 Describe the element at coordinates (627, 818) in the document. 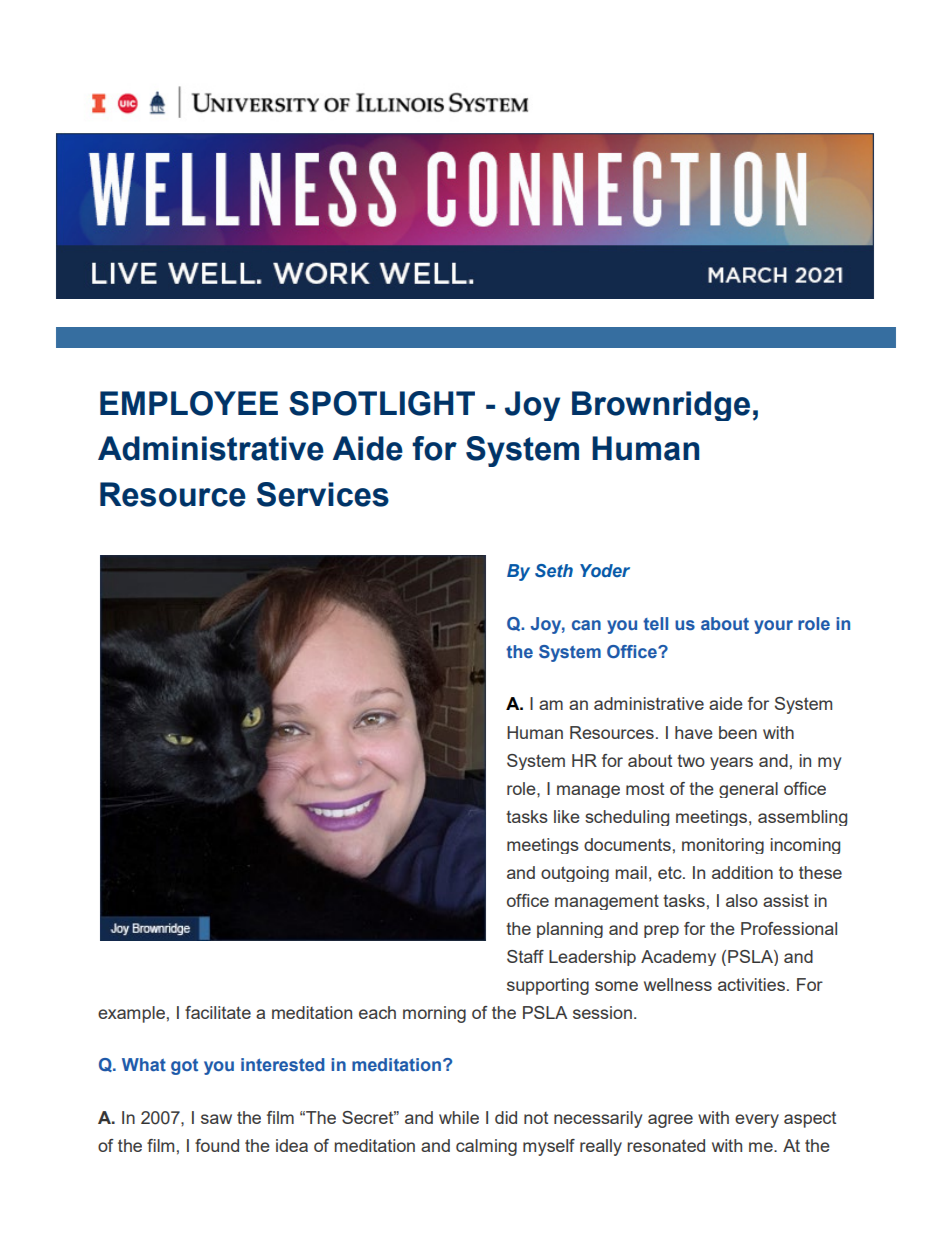

I see `scheduling` at that location.
